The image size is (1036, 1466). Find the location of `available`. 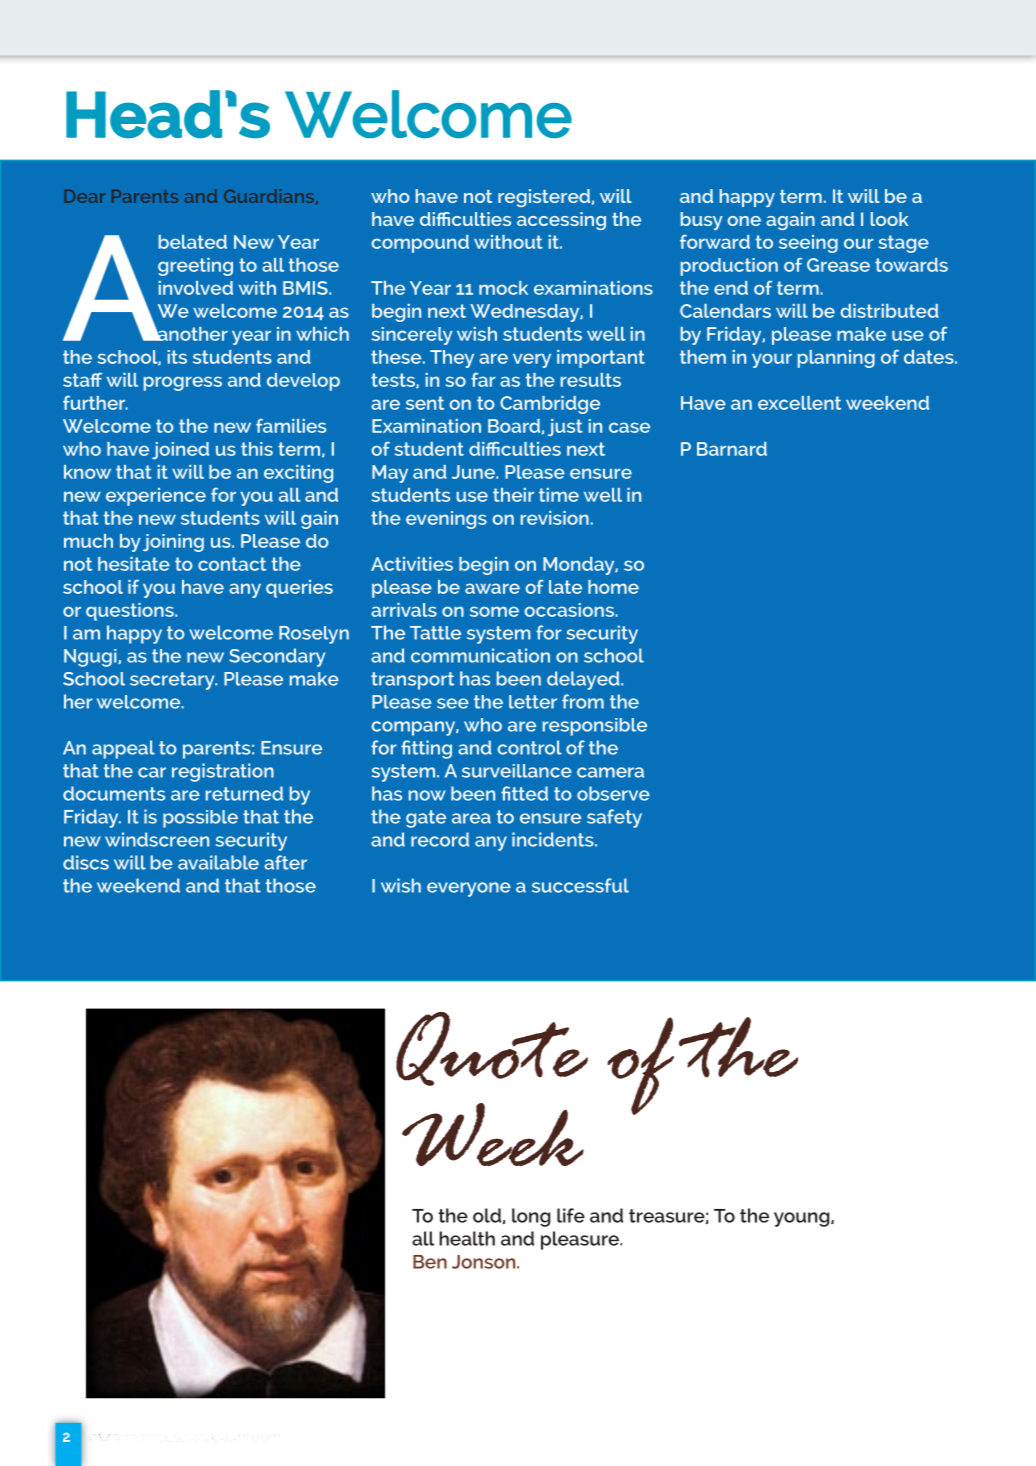

available is located at coordinates (218, 862).
